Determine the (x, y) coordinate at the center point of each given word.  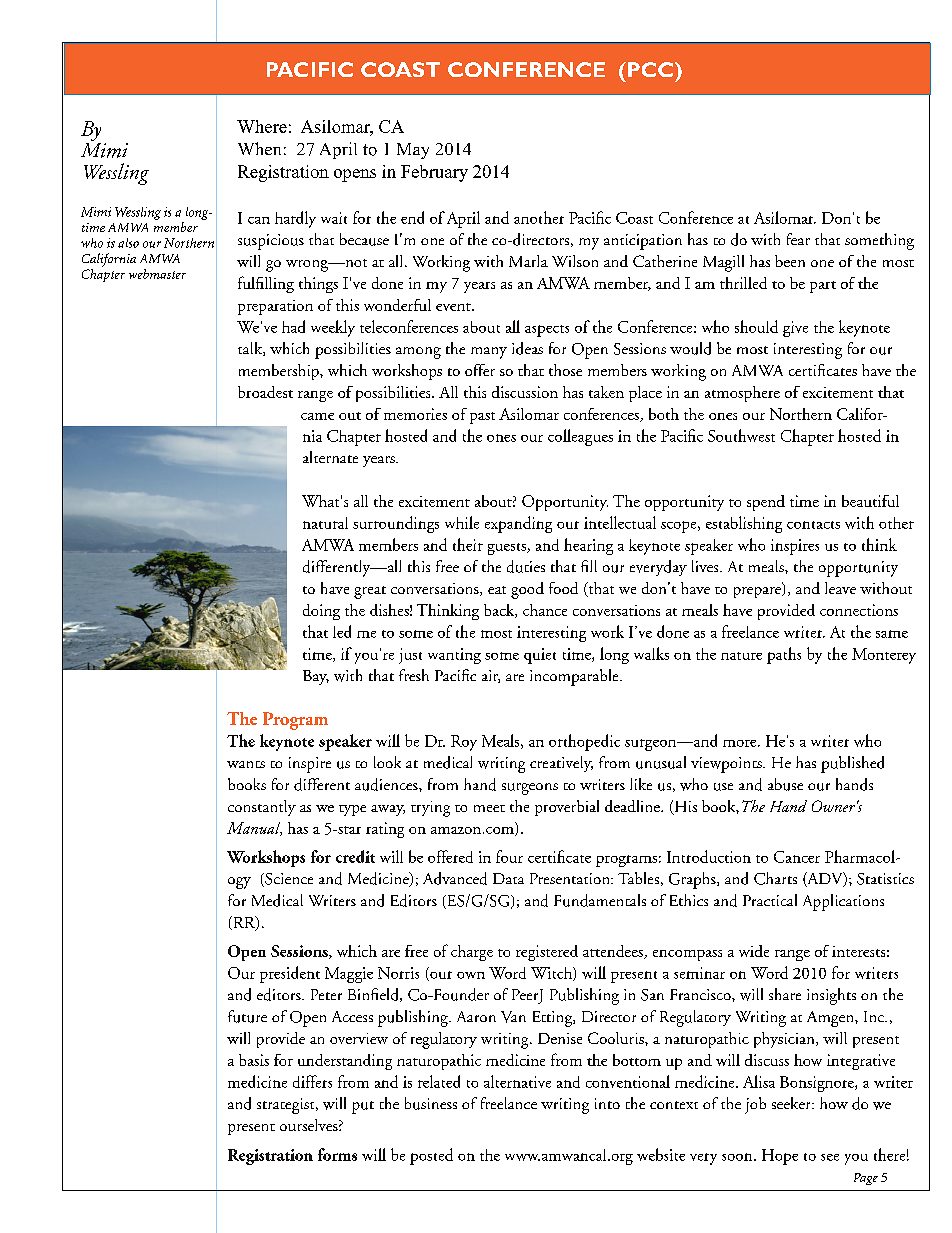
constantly (262, 808)
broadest (265, 392)
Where (262, 126)
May (413, 151)
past (482, 418)
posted (431, 1156)
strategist (287, 1106)
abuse (785, 784)
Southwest (741, 435)
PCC (650, 69)
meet (489, 808)
